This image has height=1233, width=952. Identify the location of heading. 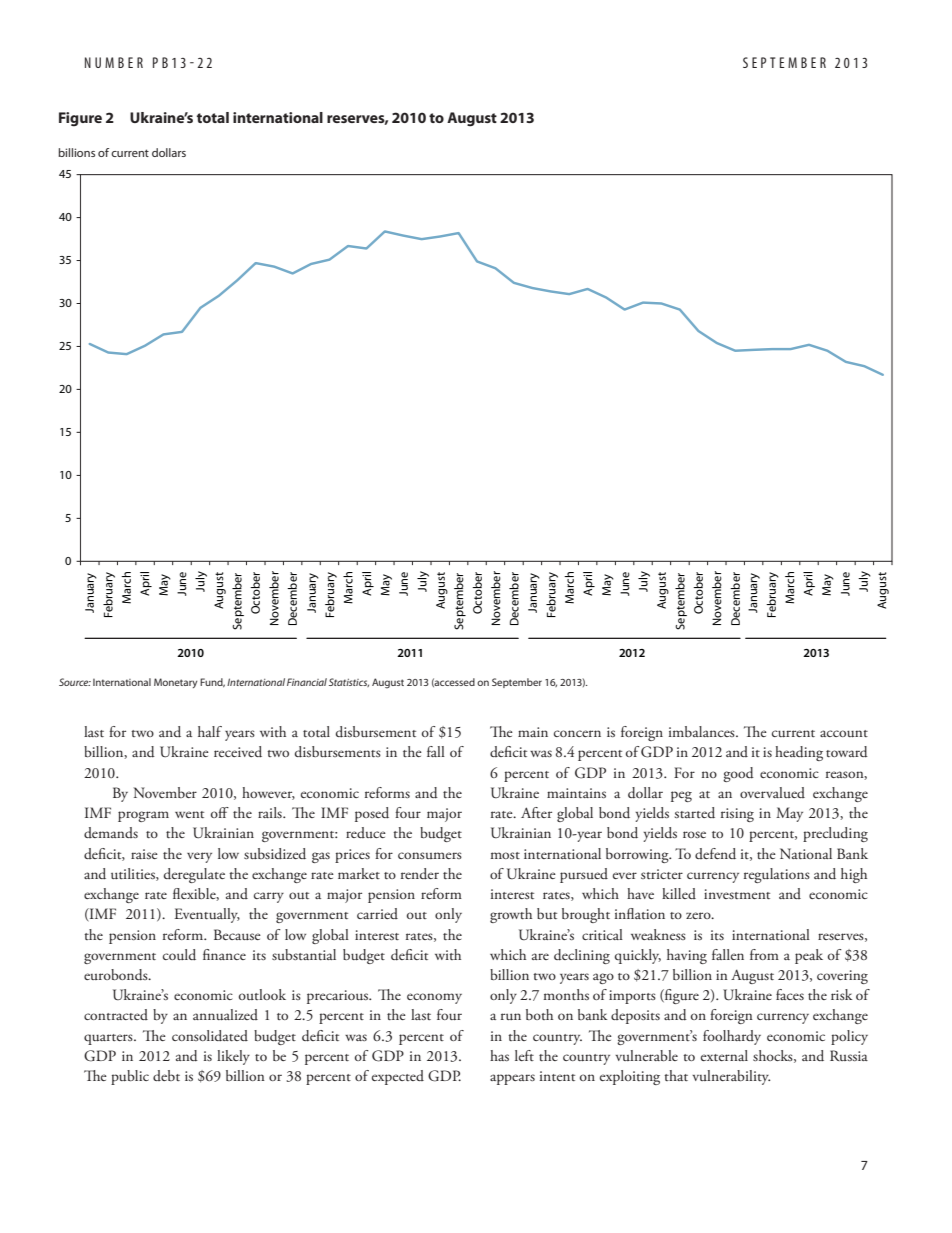
(799, 753).
